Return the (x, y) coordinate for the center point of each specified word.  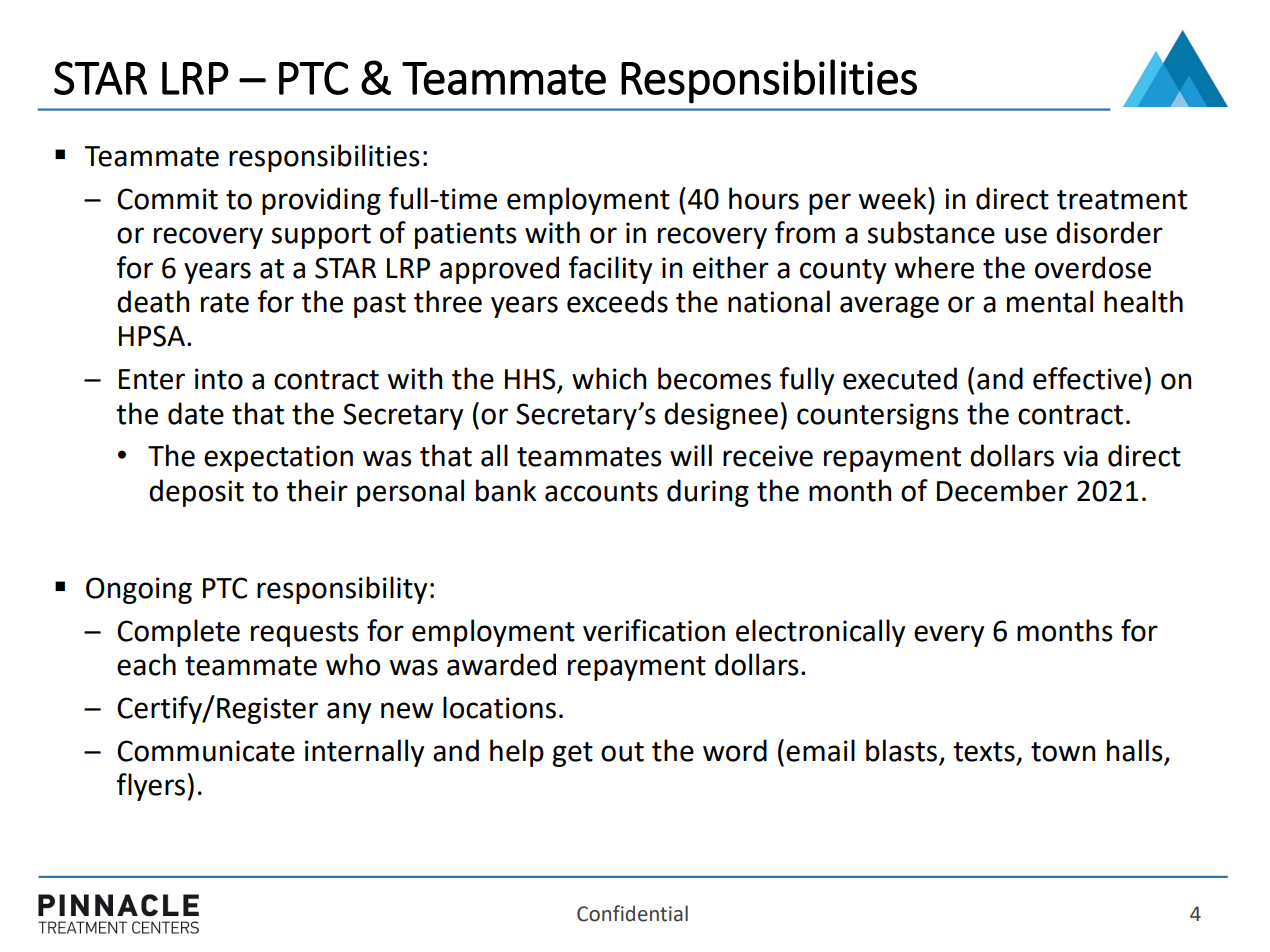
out (622, 752)
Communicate (206, 751)
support (321, 236)
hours (764, 198)
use (1026, 235)
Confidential (632, 913)
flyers (151, 787)
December (1002, 490)
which (609, 378)
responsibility (342, 590)
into (219, 379)
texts (984, 752)
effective (1087, 378)
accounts (601, 492)
